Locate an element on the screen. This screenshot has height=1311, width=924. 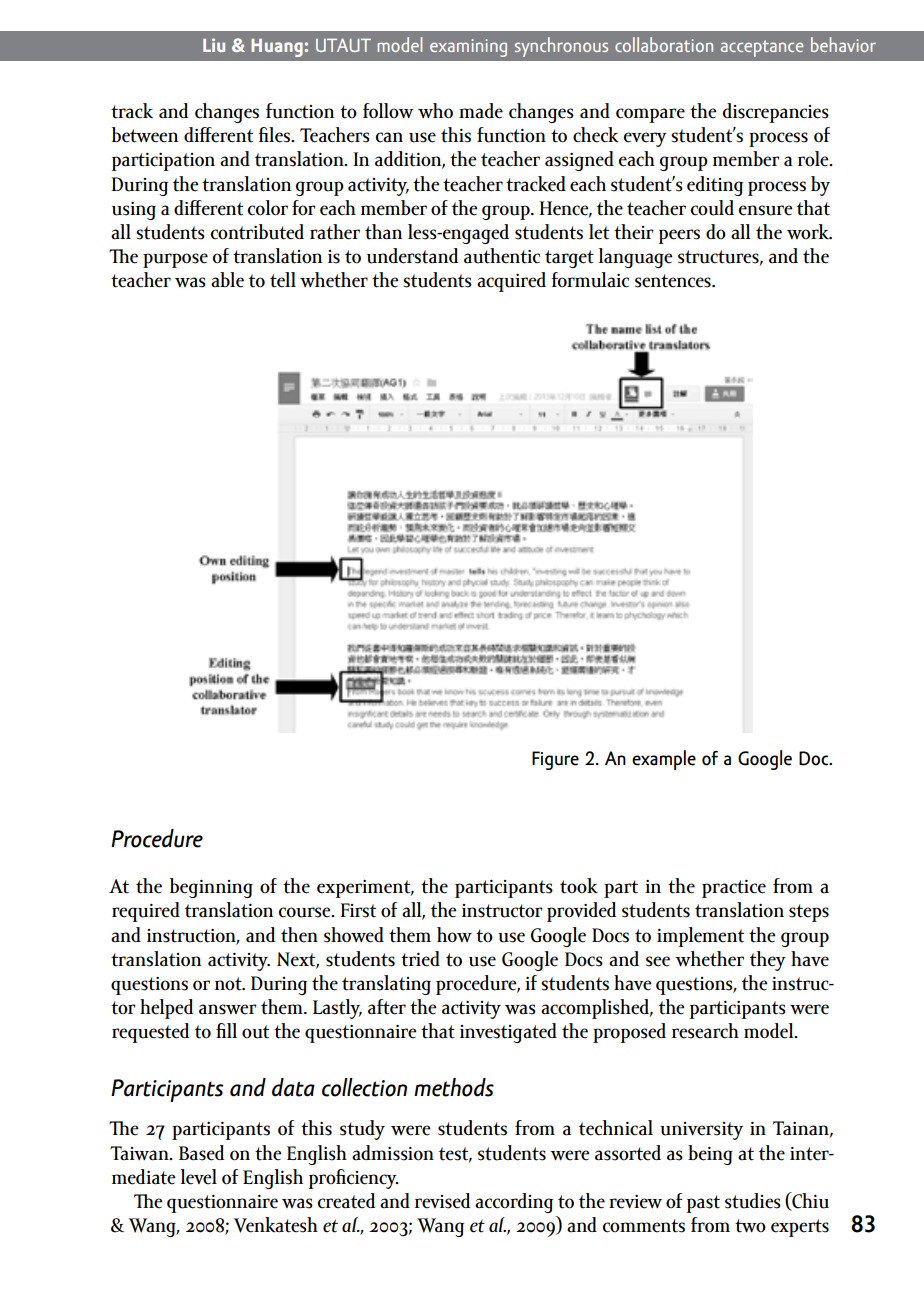
practice is located at coordinates (734, 889).
